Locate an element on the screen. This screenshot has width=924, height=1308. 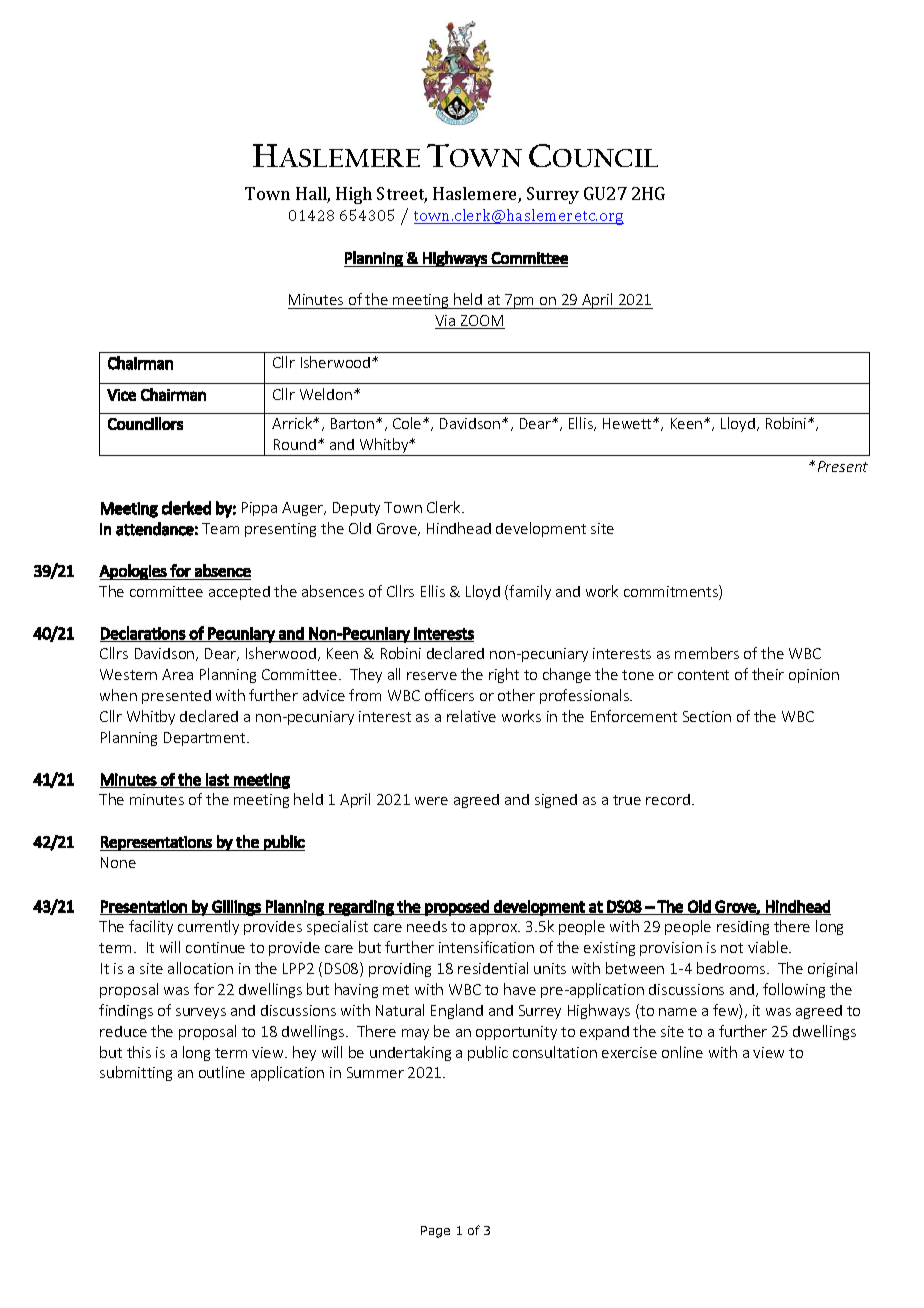
bedrooms is located at coordinates (732, 968).
